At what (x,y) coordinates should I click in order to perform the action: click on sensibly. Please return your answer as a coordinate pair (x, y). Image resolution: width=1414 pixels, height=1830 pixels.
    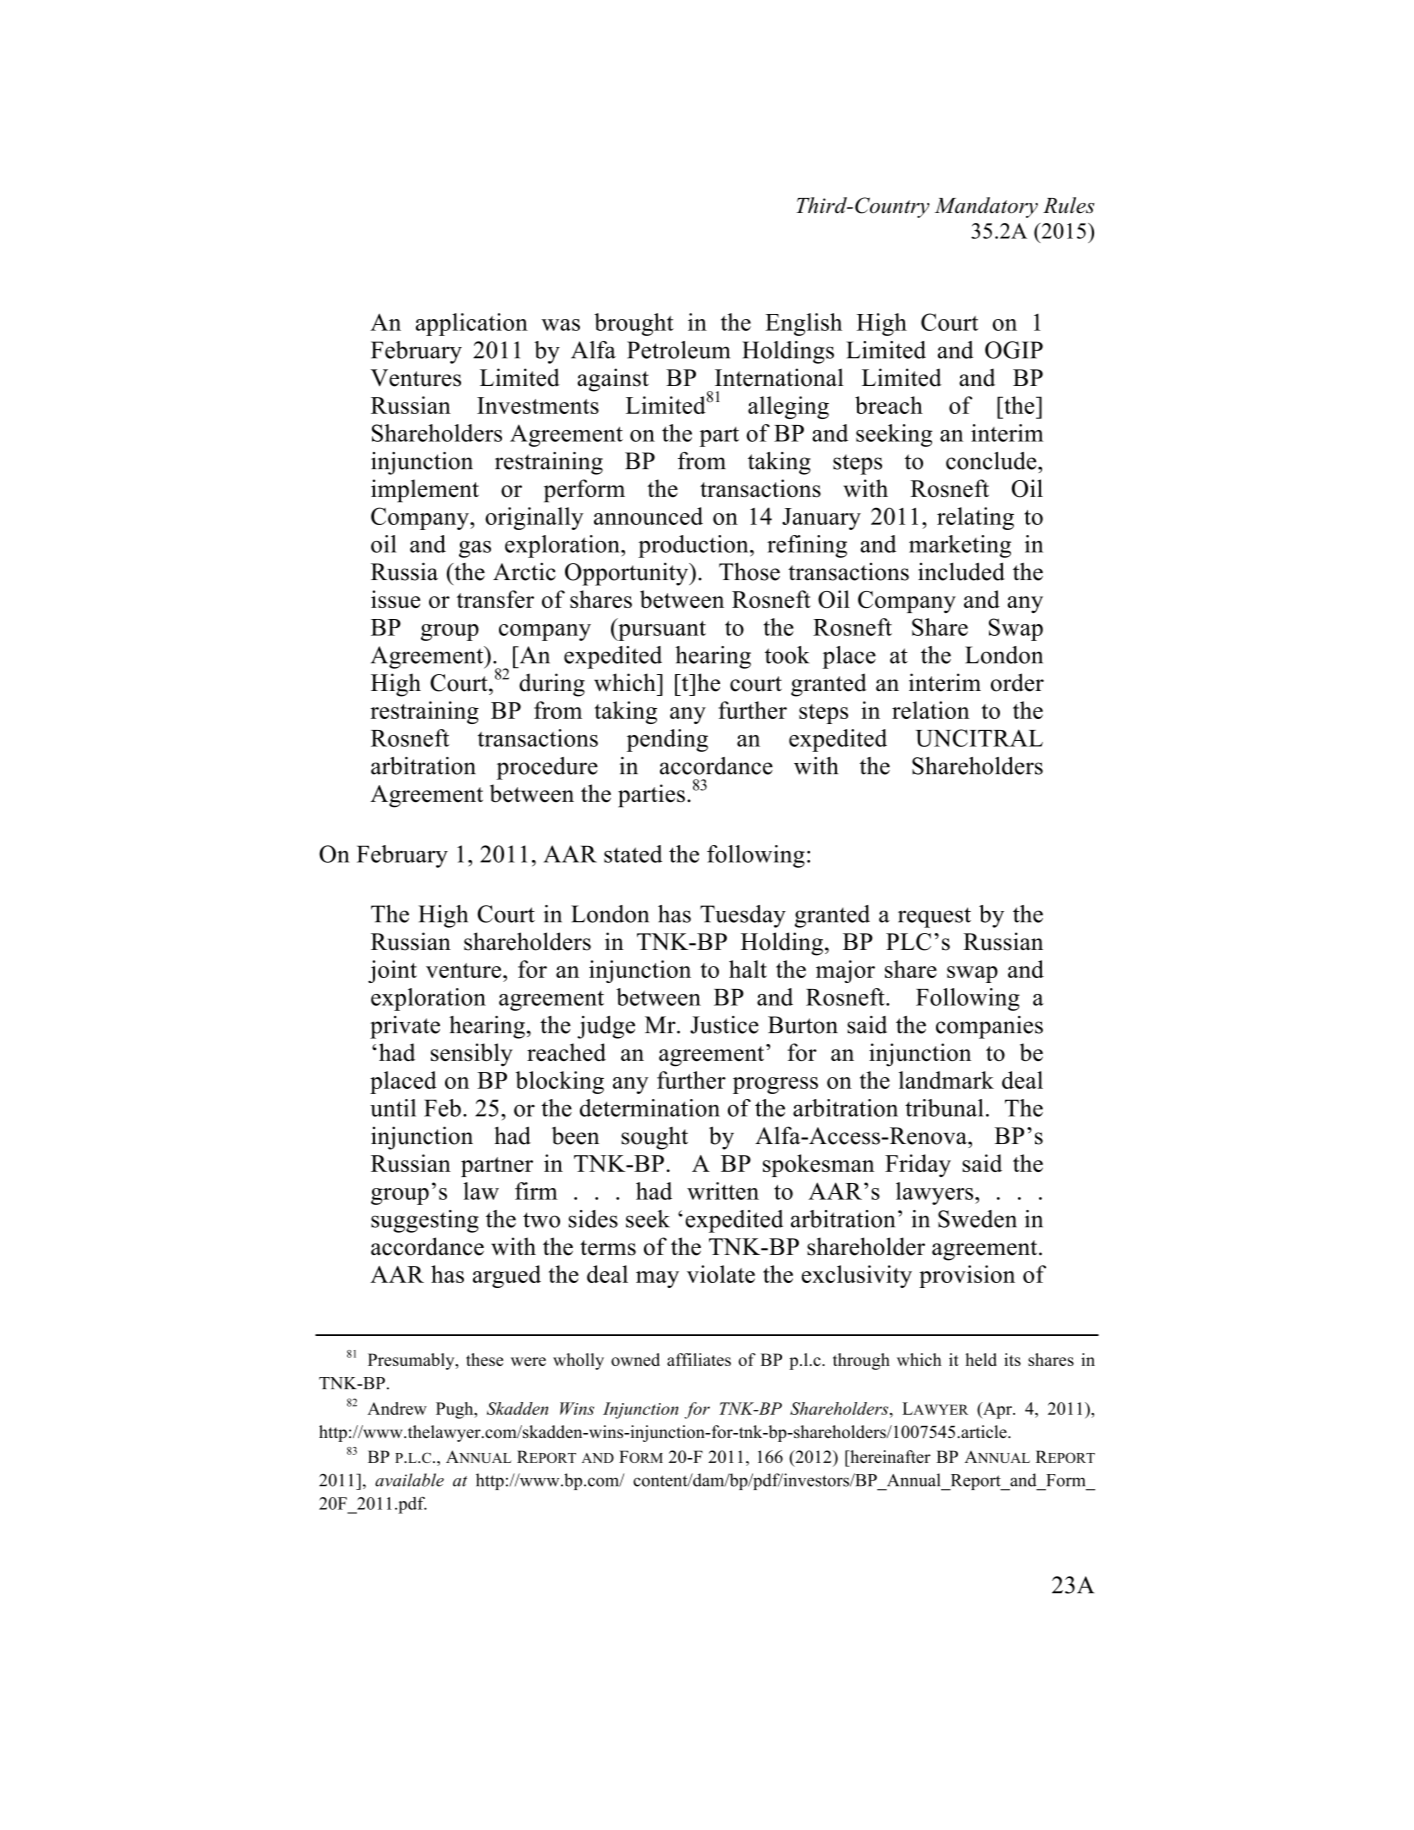
    Looking at the image, I should click on (472, 1055).
